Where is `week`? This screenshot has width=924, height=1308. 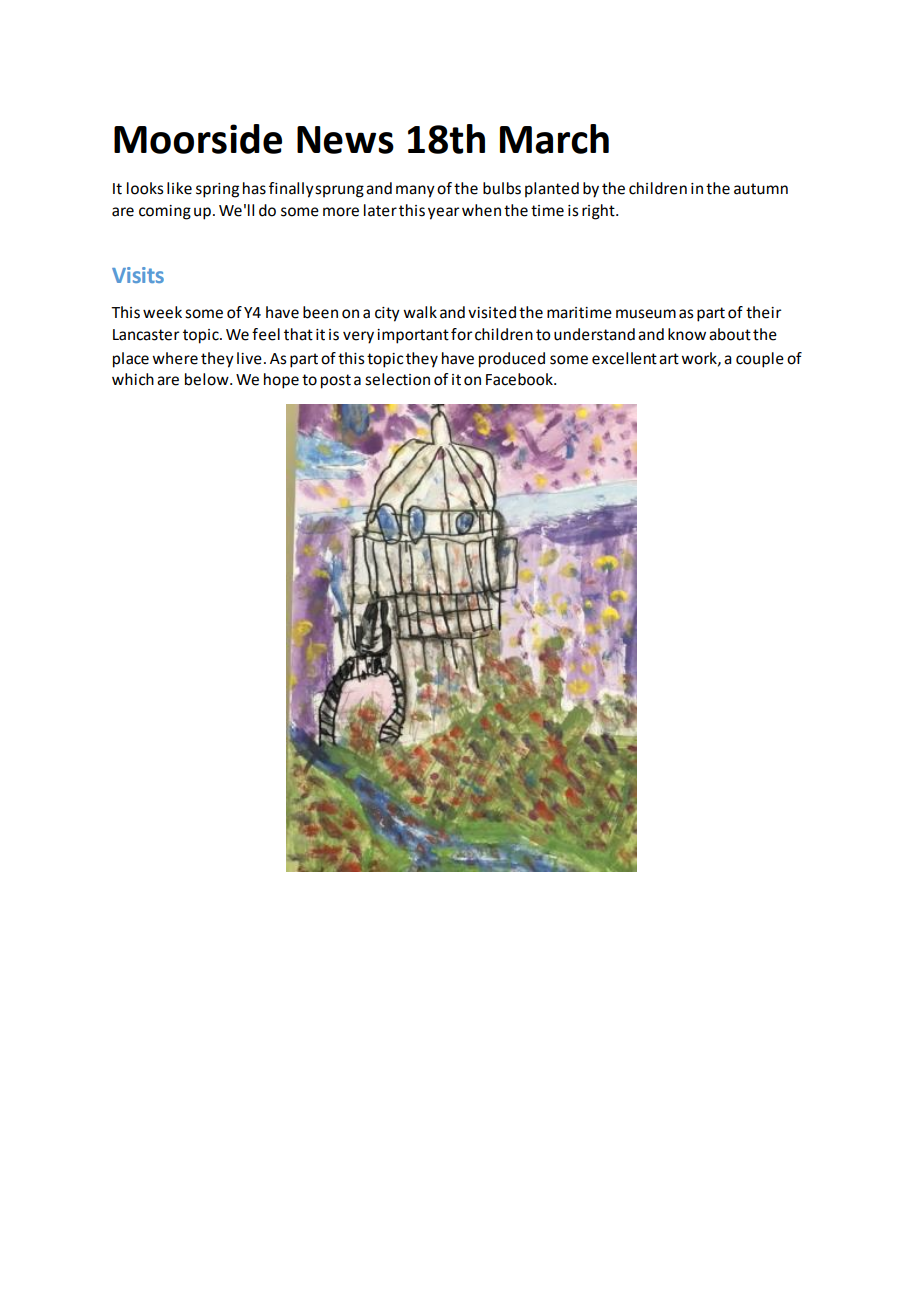
week is located at coordinates (162, 312).
